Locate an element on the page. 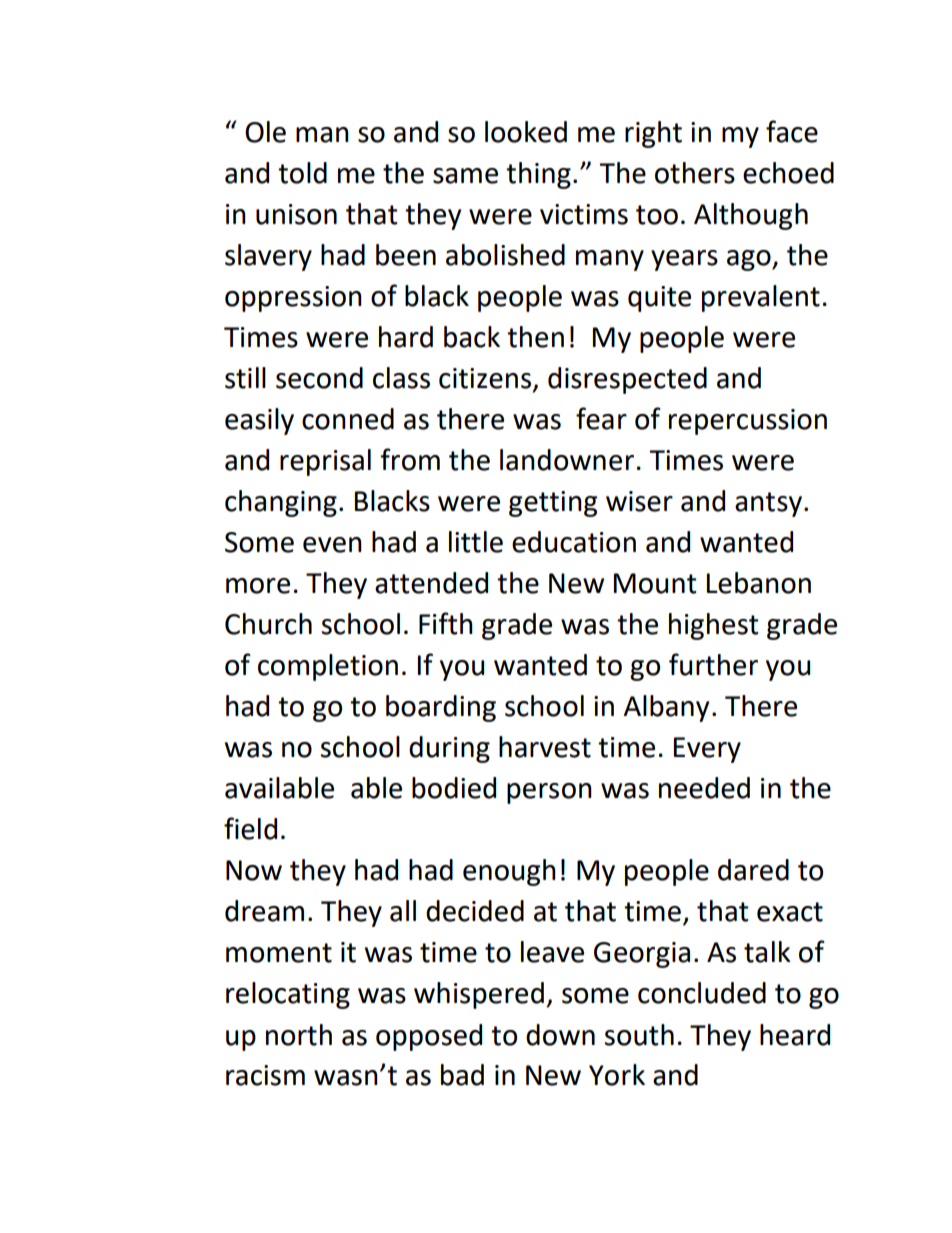 This page has height=1233, width=952. repercussion is located at coordinates (748, 422).
